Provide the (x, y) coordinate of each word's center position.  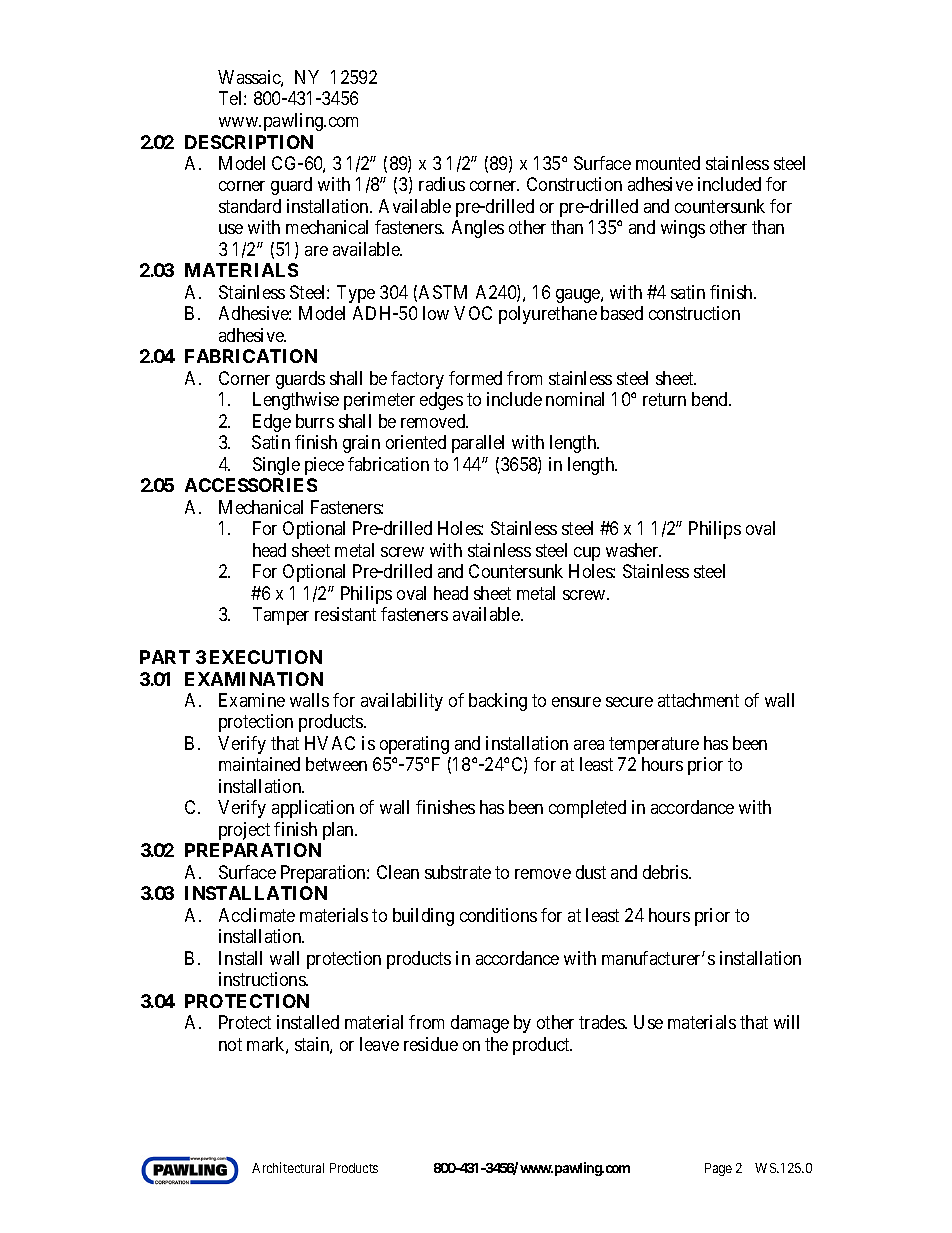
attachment (698, 700)
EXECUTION (266, 657)
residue (431, 1044)
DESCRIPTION (249, 142)
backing (498, 702)
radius (442, 184)
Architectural (288, 1167)
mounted (668, 163)
